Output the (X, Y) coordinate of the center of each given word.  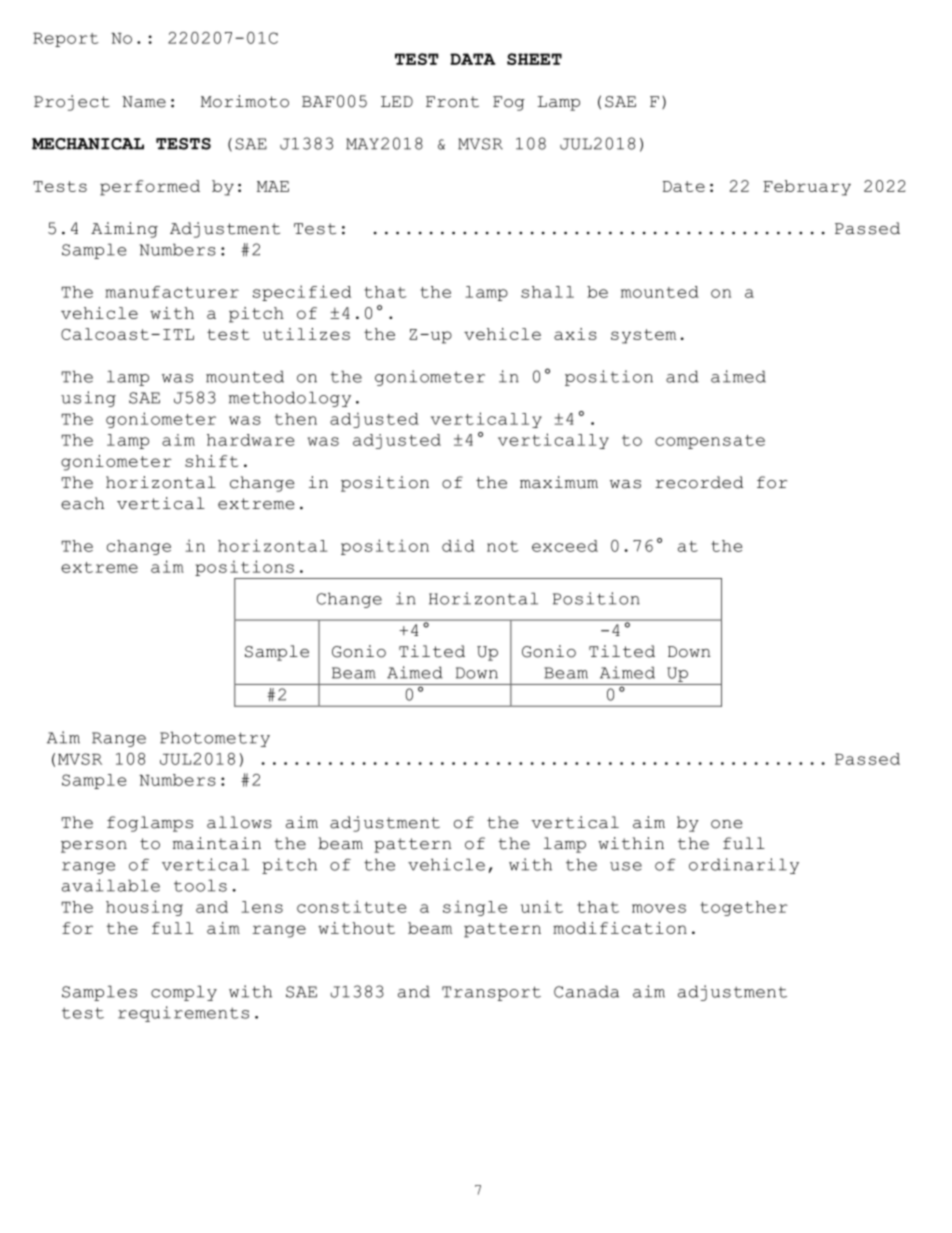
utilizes (306, 334)
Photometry (215, 739)
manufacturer (172, 292)
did (458, 545)
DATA (473, 59)
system (643, 336)
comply (184, 993)
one (726, 824)
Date (684, 186)
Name (144, 102)
